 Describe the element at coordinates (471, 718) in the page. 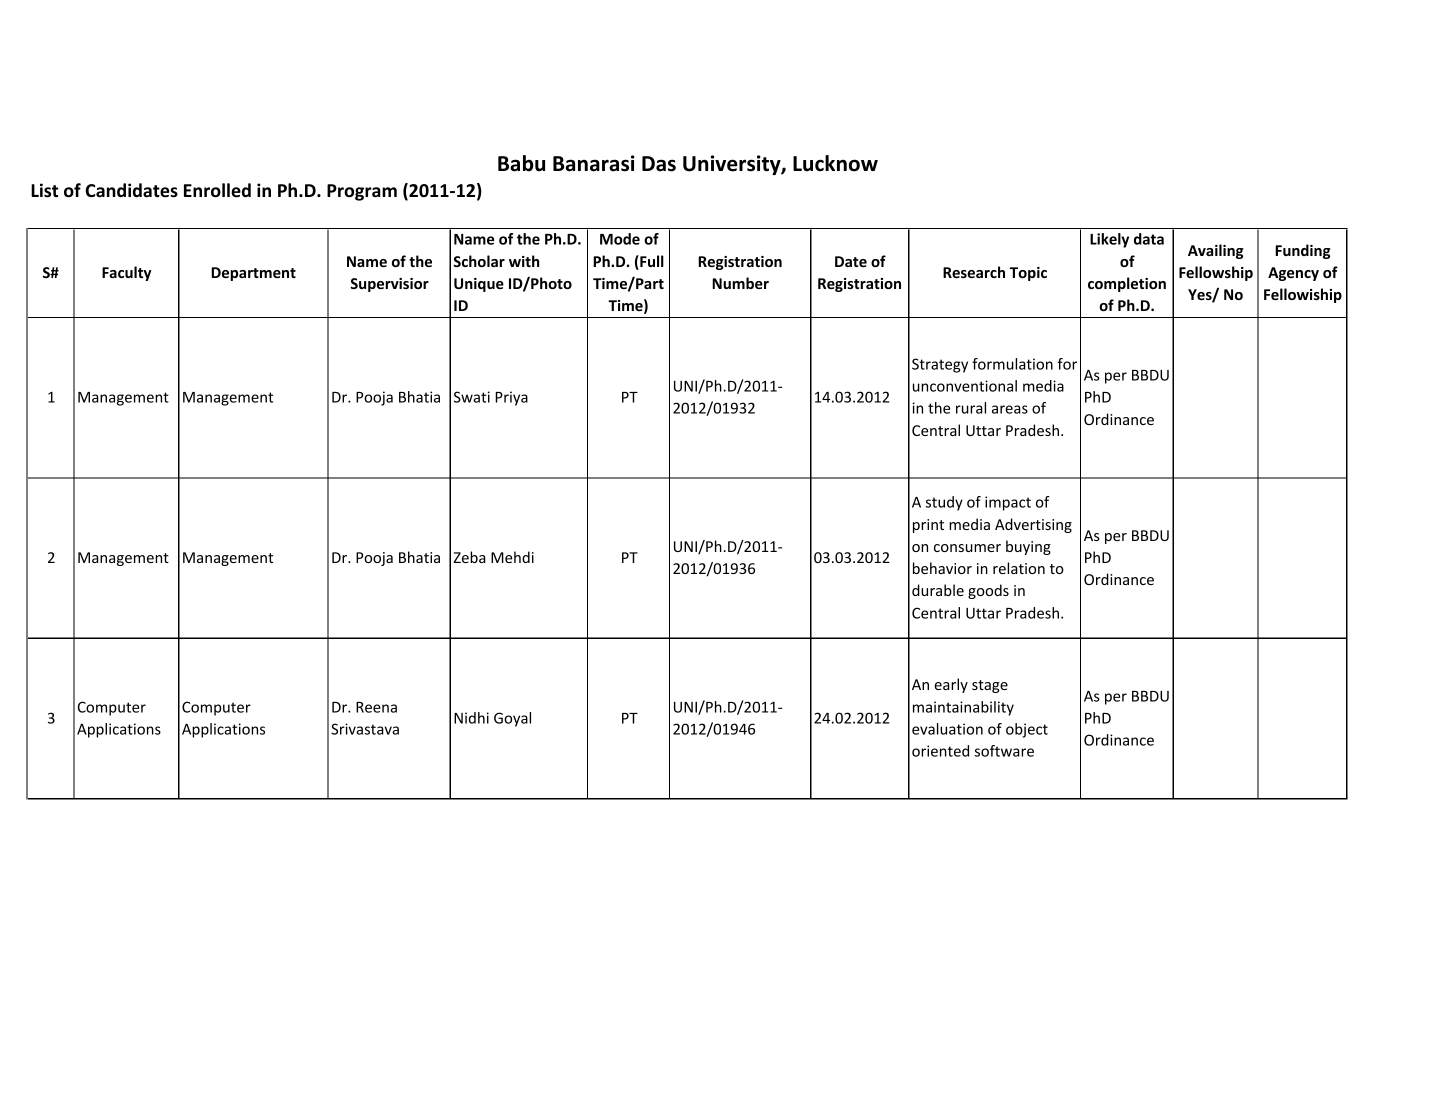

I see `Nidhi` at that location.
